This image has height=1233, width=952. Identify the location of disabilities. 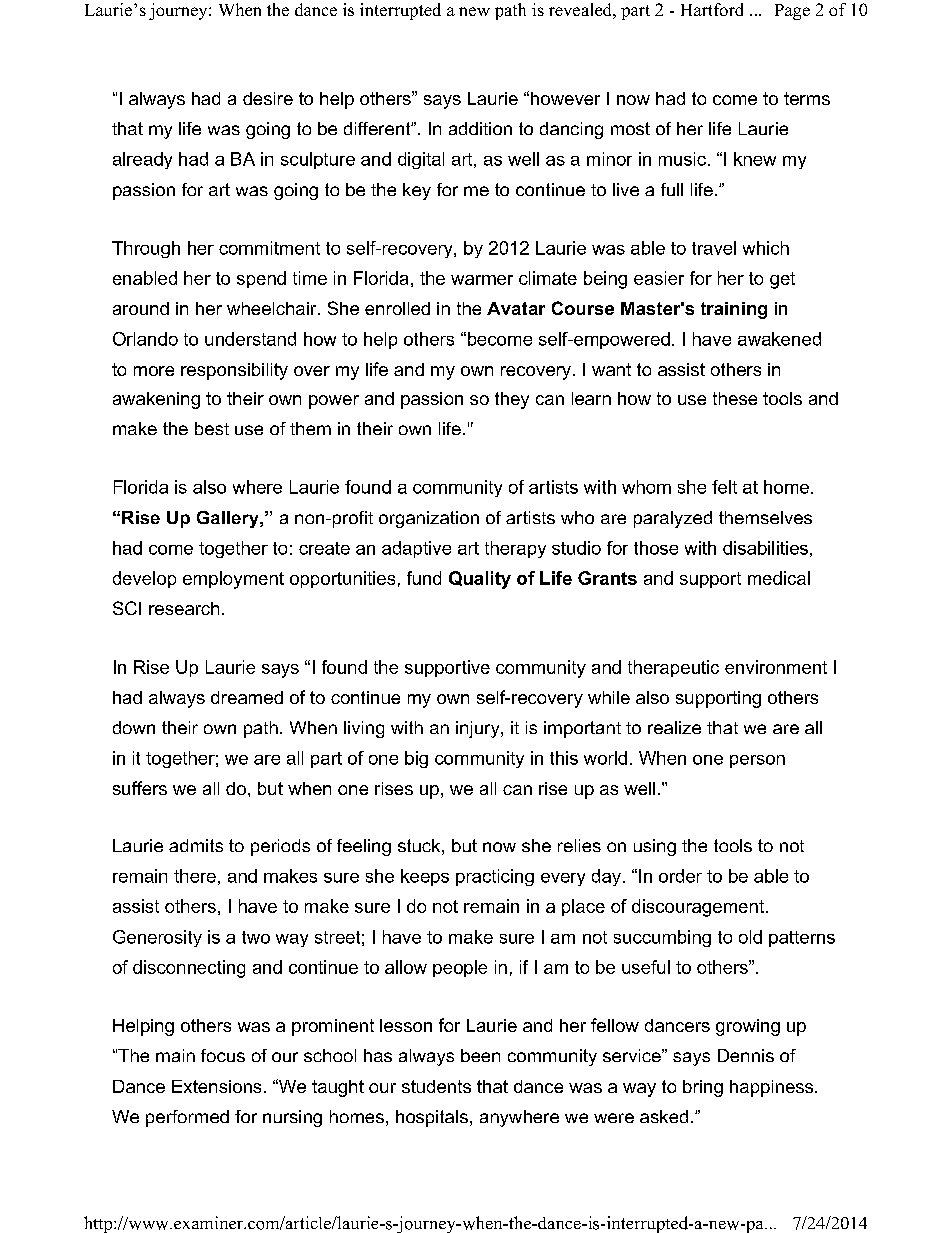
(765, 548).
